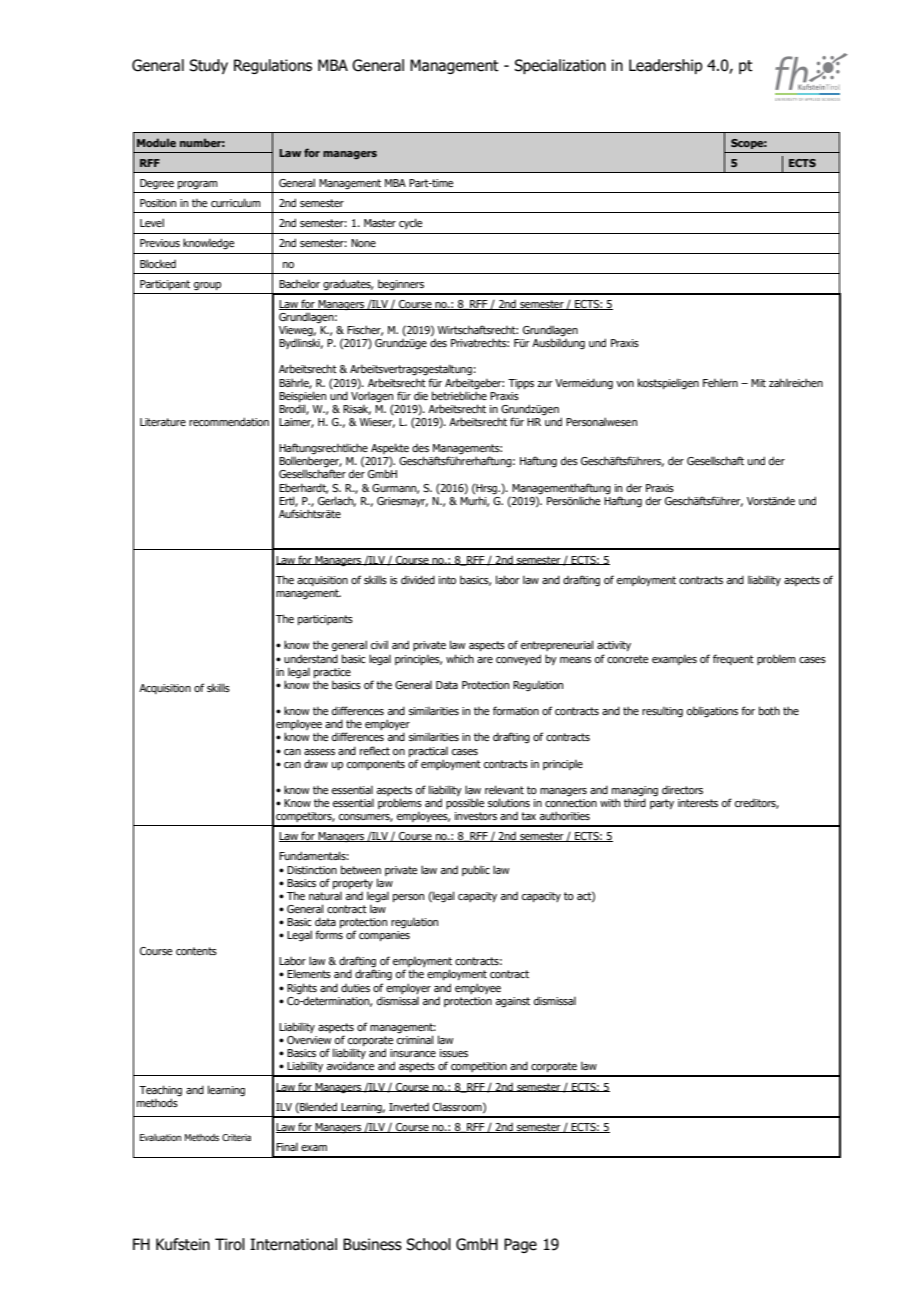 This screenshot has height=1308, width=924. What do you see at coordinates (666, 66) in the screenshot?
I see `Leadership` at bounding box center [666, 66].
